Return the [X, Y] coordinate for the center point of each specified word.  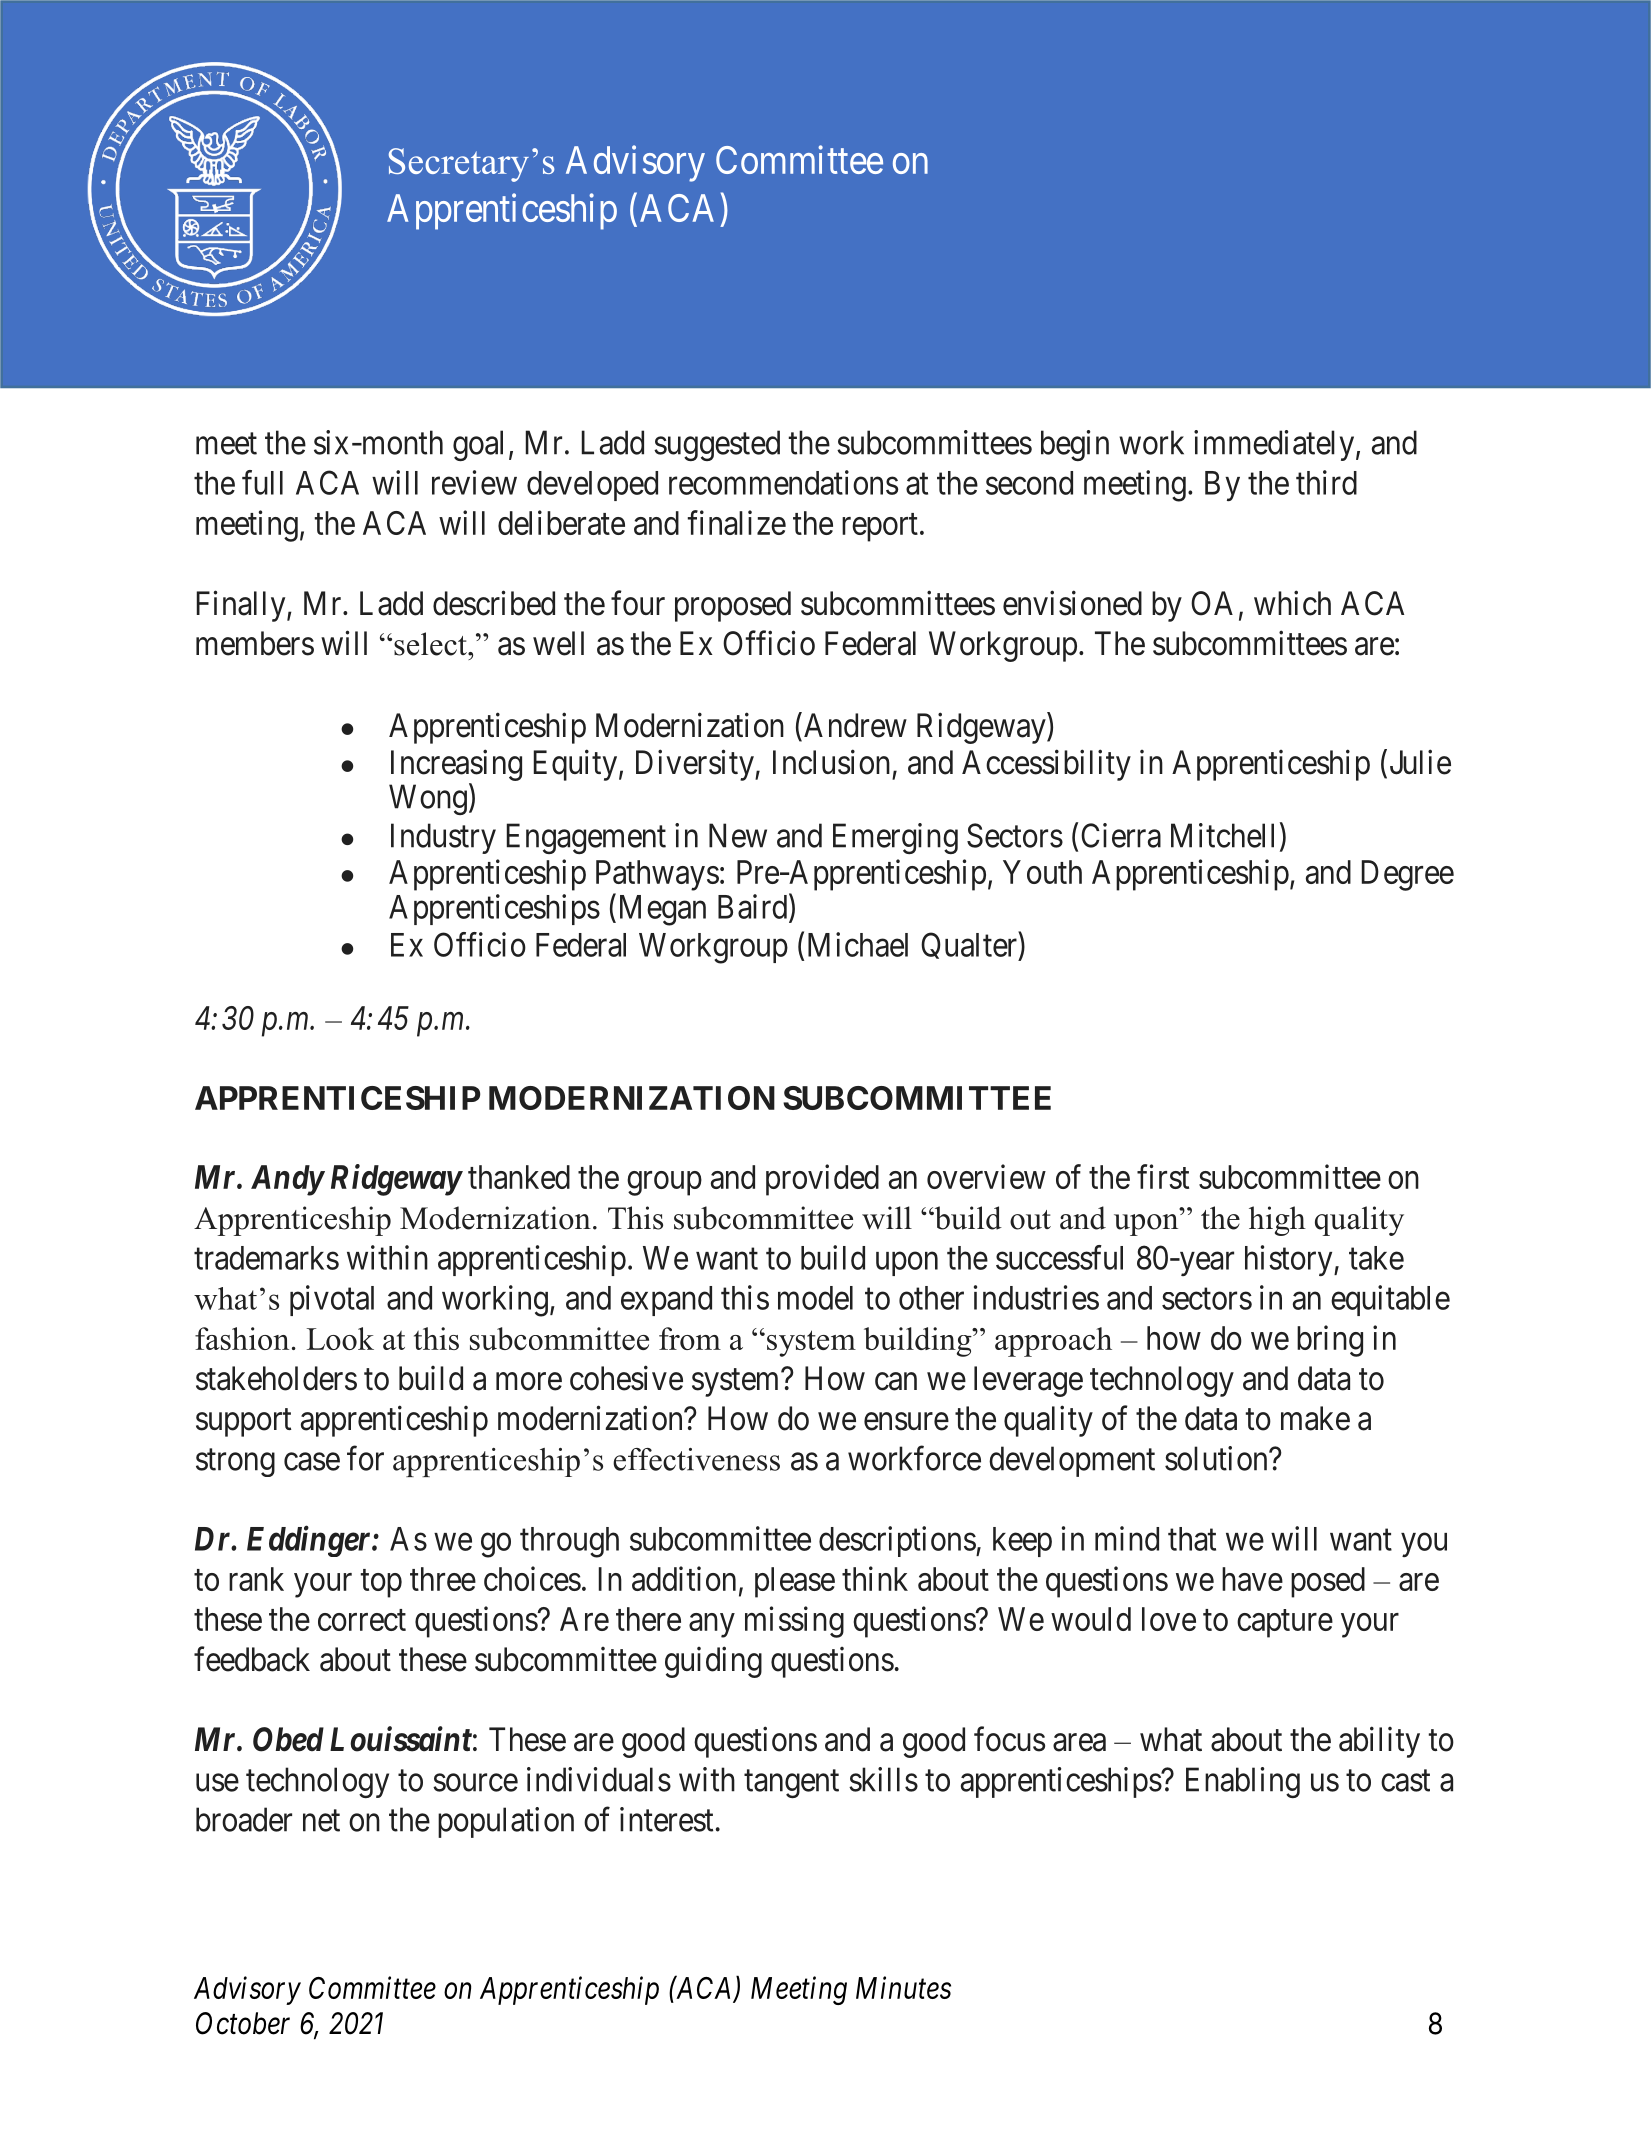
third [1326, 482]
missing [794, 1622]
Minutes [903, 1988]
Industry [443, 838]
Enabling [1243, 1782]
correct [362, 1620]
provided [822, 1180]
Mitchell [1222, 835]
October [243, 2023]
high [1277, 1221]
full [262, 482]
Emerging [895, 838]
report [880, 527]
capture [1285, 1624]
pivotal [332, 1300]
